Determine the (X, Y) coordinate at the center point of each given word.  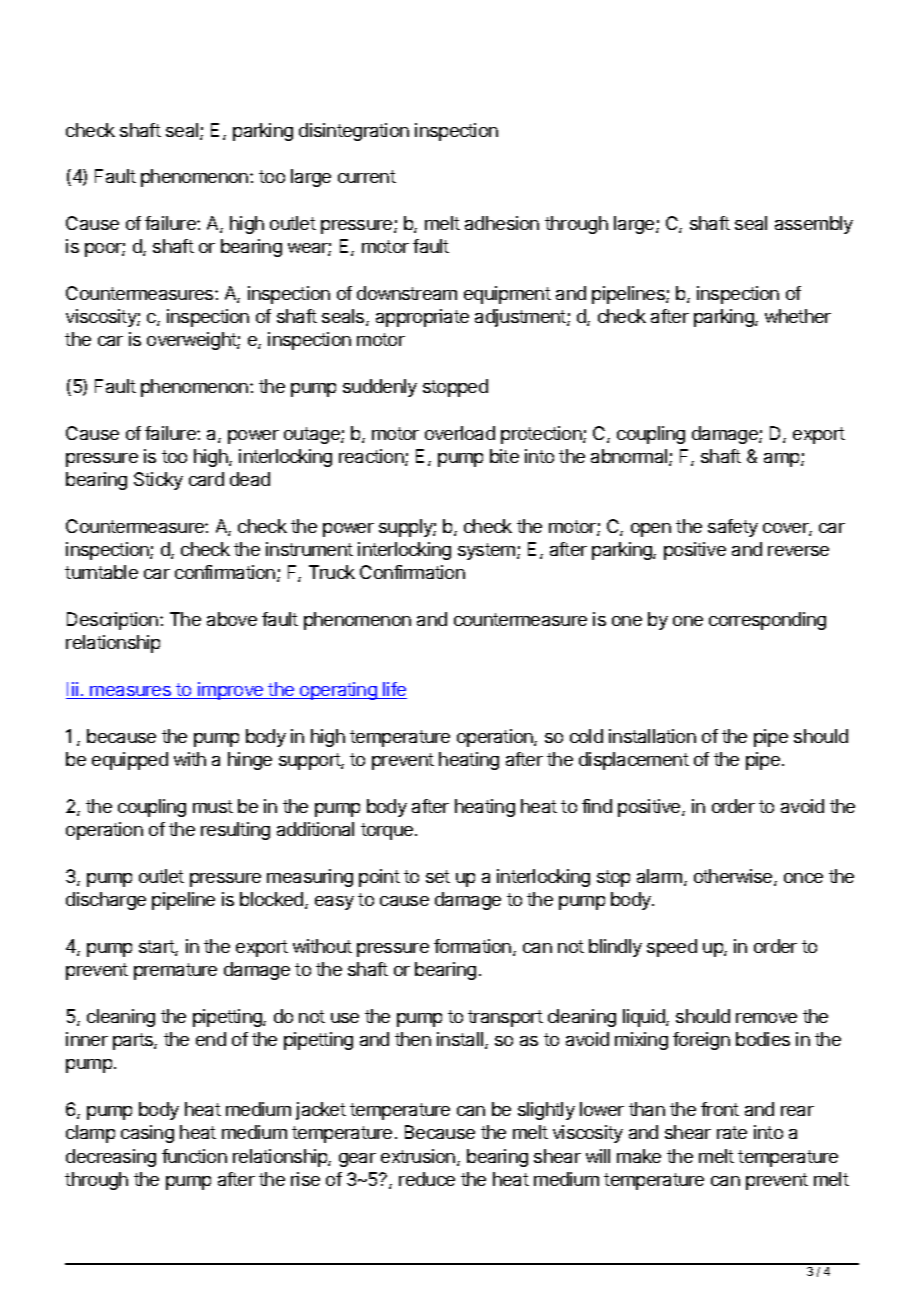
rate (732, 1132)
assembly (814, 225)
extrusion (419, 1157)
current (367, 176)
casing (147, 1134)
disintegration (354, 132)
